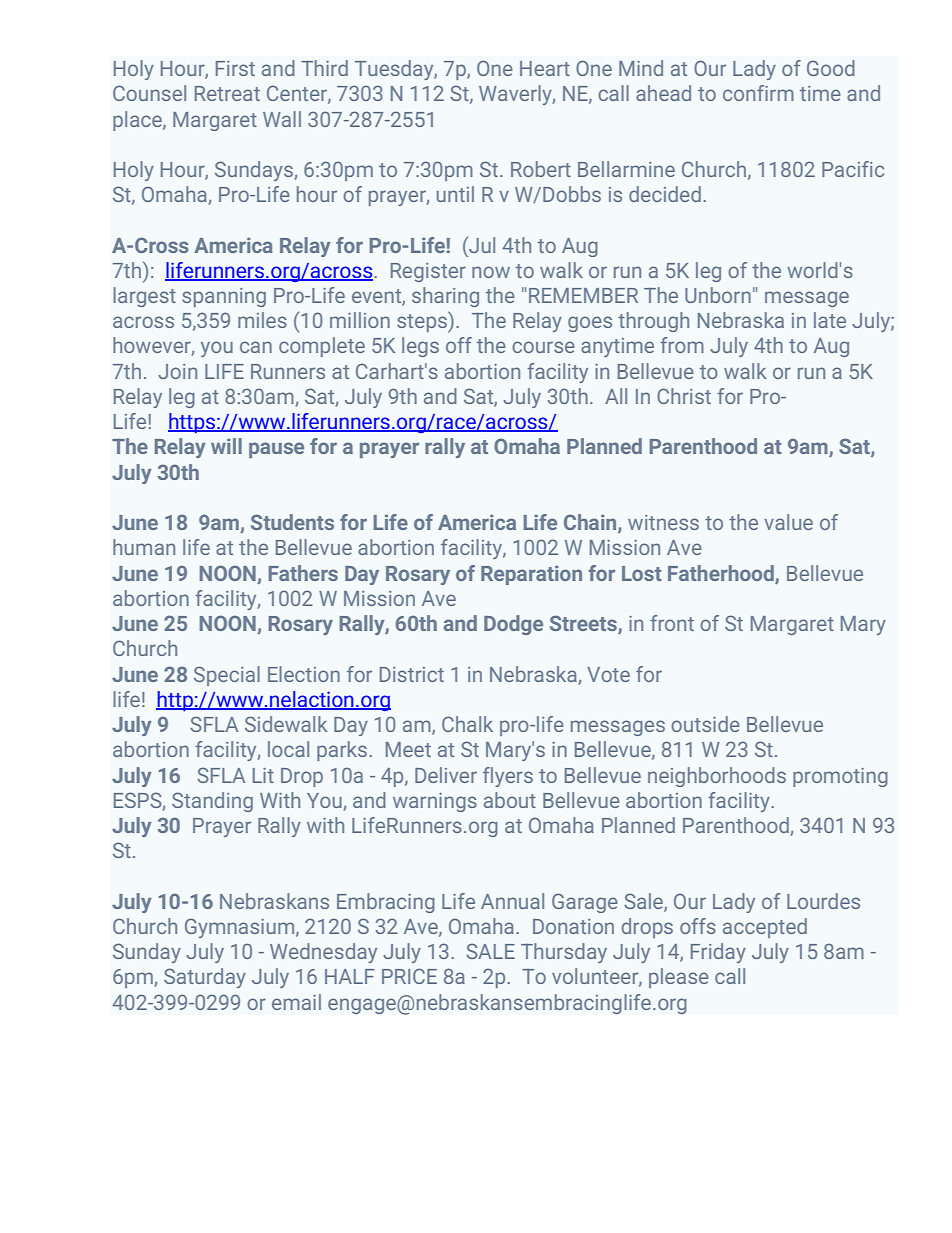  Describe the element at coordinates (212, 802) in the screenshot. I see `Standing` at that location.
